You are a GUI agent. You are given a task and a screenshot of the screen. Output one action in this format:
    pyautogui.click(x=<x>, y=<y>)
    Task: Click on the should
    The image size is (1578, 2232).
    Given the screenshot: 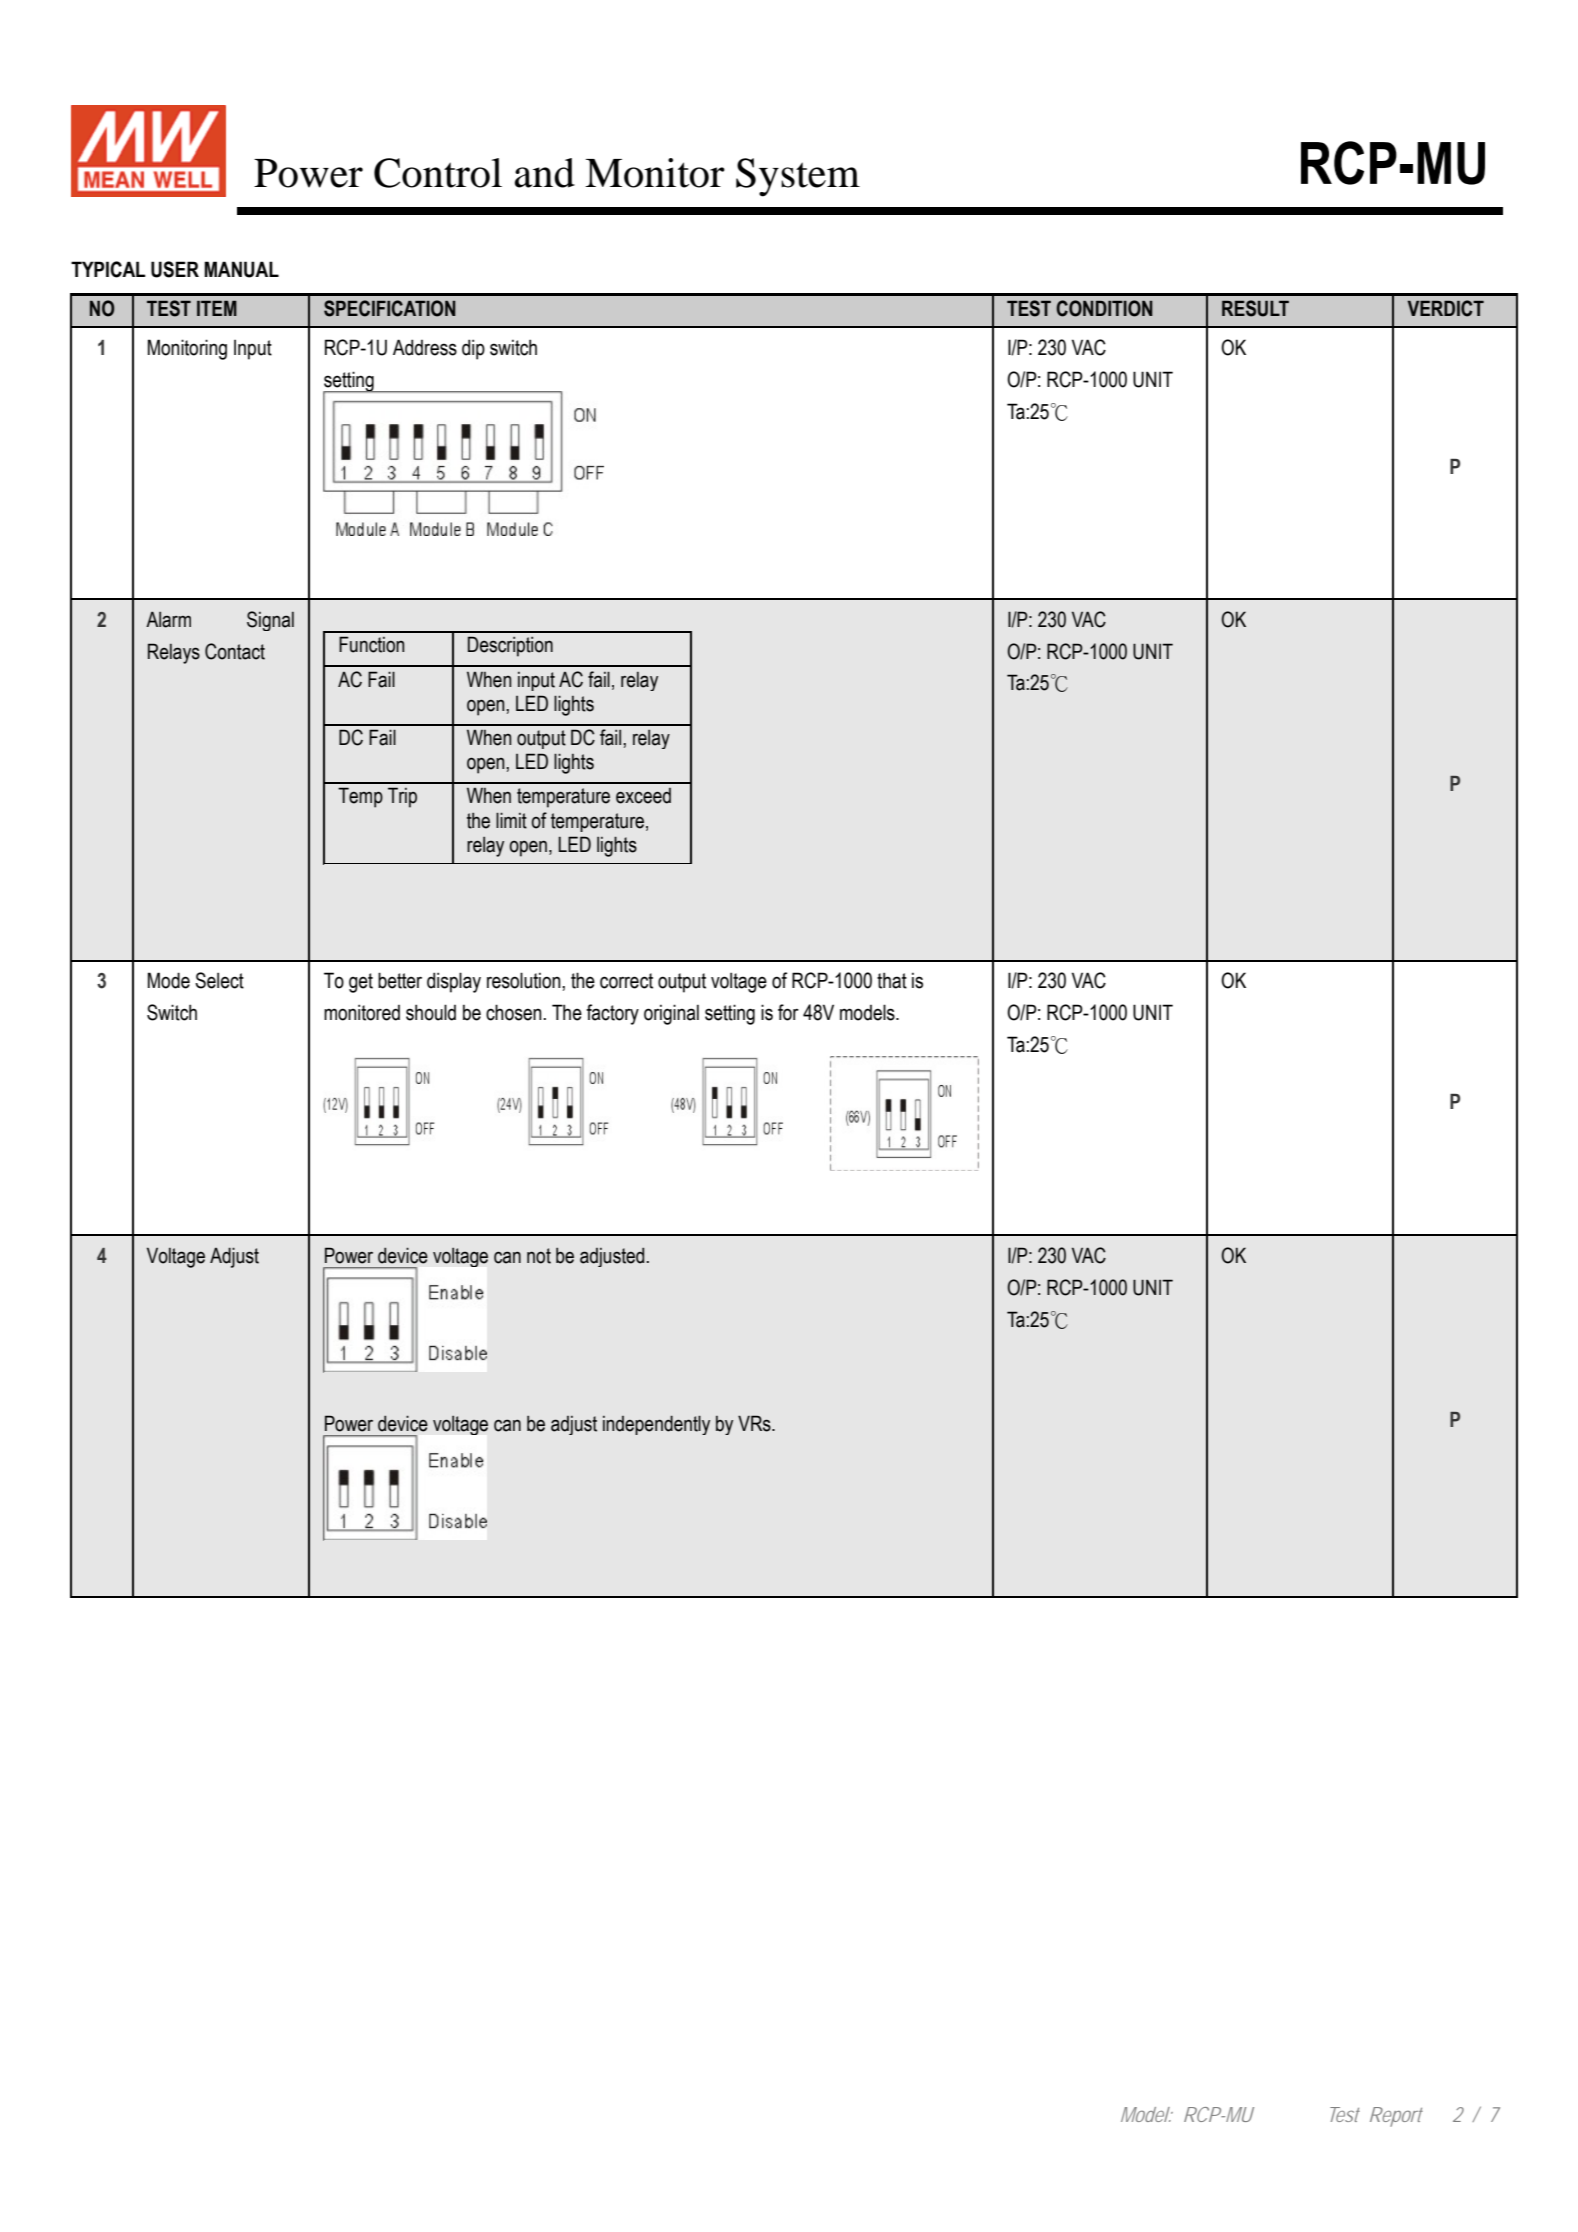 What is the action you would take?
    pyautogui.click(x=431, y=1012)
